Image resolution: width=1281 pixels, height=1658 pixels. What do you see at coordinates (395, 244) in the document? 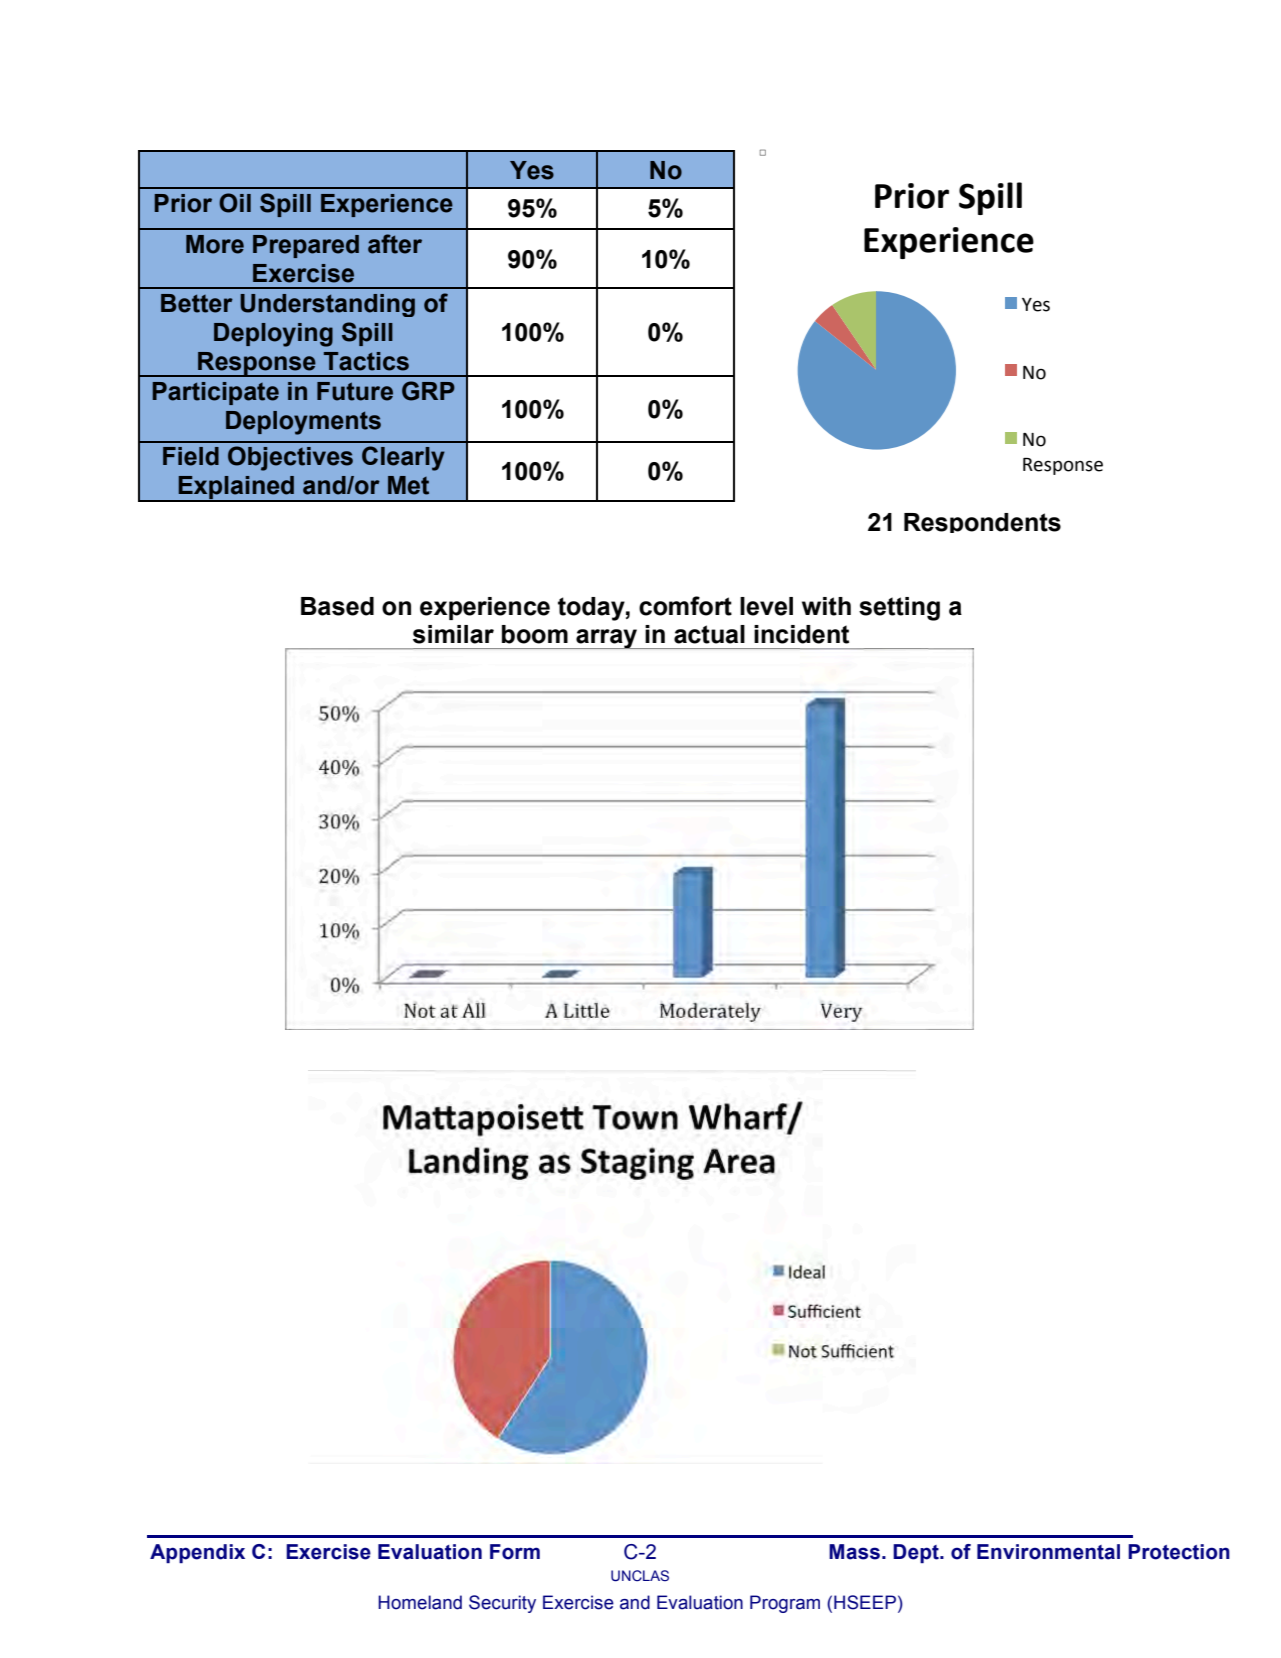
I see `after` at bounding box center [395, 244].
